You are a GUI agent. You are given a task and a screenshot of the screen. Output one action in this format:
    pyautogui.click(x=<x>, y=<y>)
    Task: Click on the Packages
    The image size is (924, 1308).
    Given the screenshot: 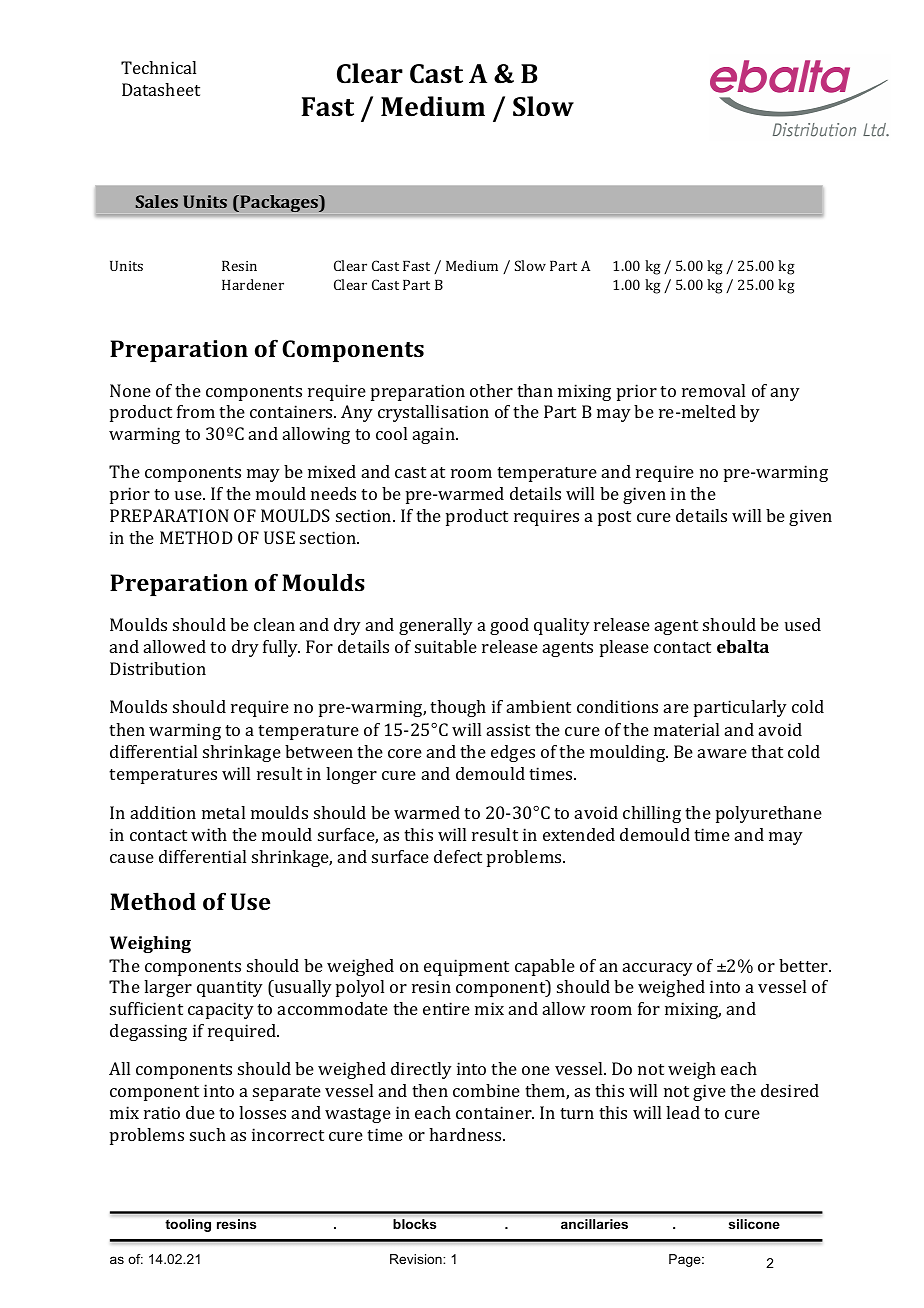 What is the action you would take?
    pyautogui.click(x=279, y=203)
